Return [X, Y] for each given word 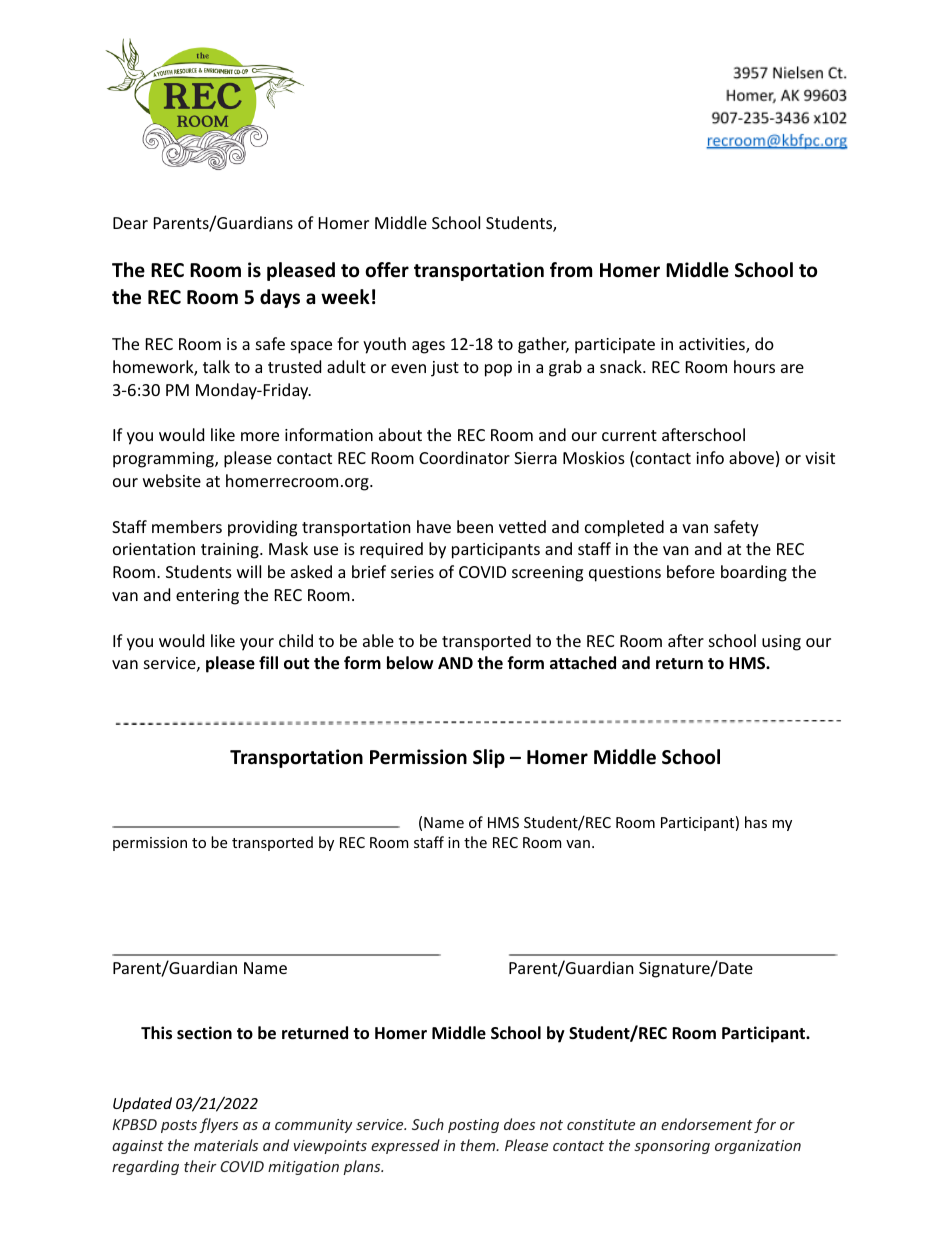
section [204, 1033]
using [781, 643]
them [479, 1145]
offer [387, 270]
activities [713, 345]
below [410, 663]
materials [226, 1145]
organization [758, 1147]
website [172, 480]
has [756, 822]
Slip [489, 758]
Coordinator [464, 457]
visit [820, 458]
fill [268, 662]
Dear [130, 223]
